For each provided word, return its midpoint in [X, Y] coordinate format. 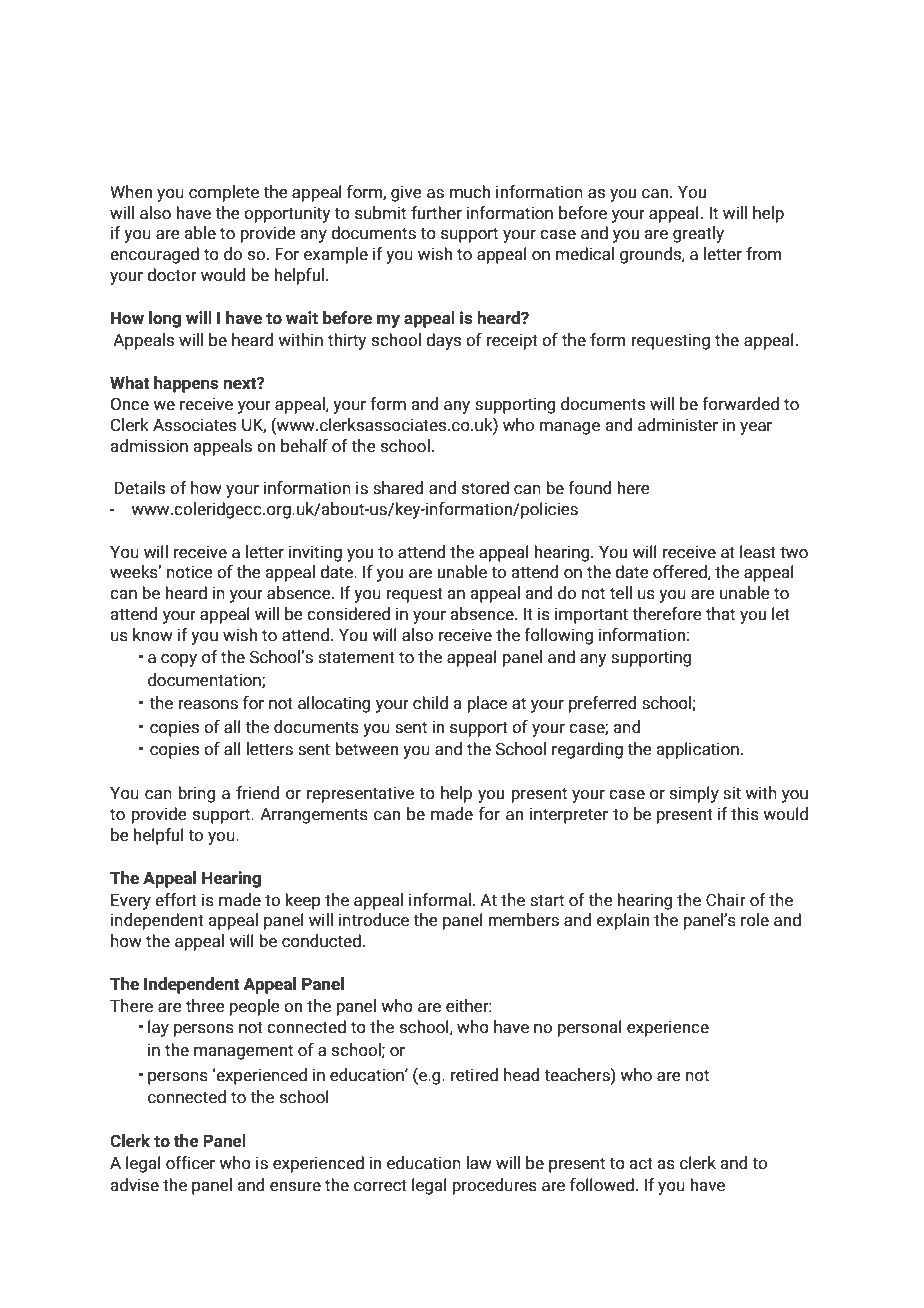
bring [197, 794]
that [720, 614]
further [436, 213]
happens [186, 384]
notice [190, 572]
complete [224, 193]
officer [190, 1163]
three [205, 1006]
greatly [698, 234]
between [366, 749]
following [558, 636]
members [523, 920]
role [755, 920]
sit [732, 793]
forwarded [740, 404]
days [443, 341]
